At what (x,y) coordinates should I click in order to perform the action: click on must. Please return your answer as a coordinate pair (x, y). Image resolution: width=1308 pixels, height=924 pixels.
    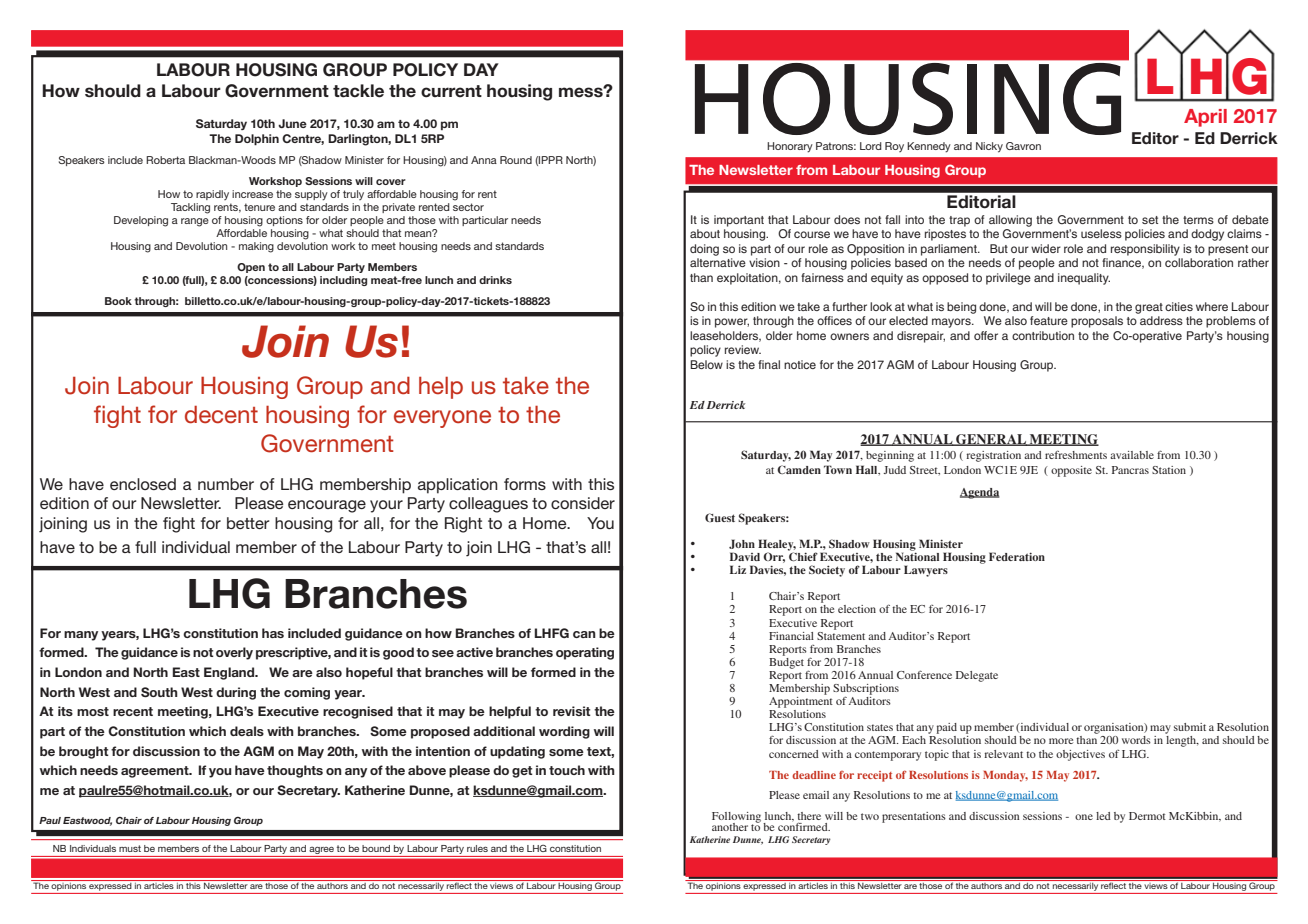
    Looking at the image, I should click on (130, 848).
